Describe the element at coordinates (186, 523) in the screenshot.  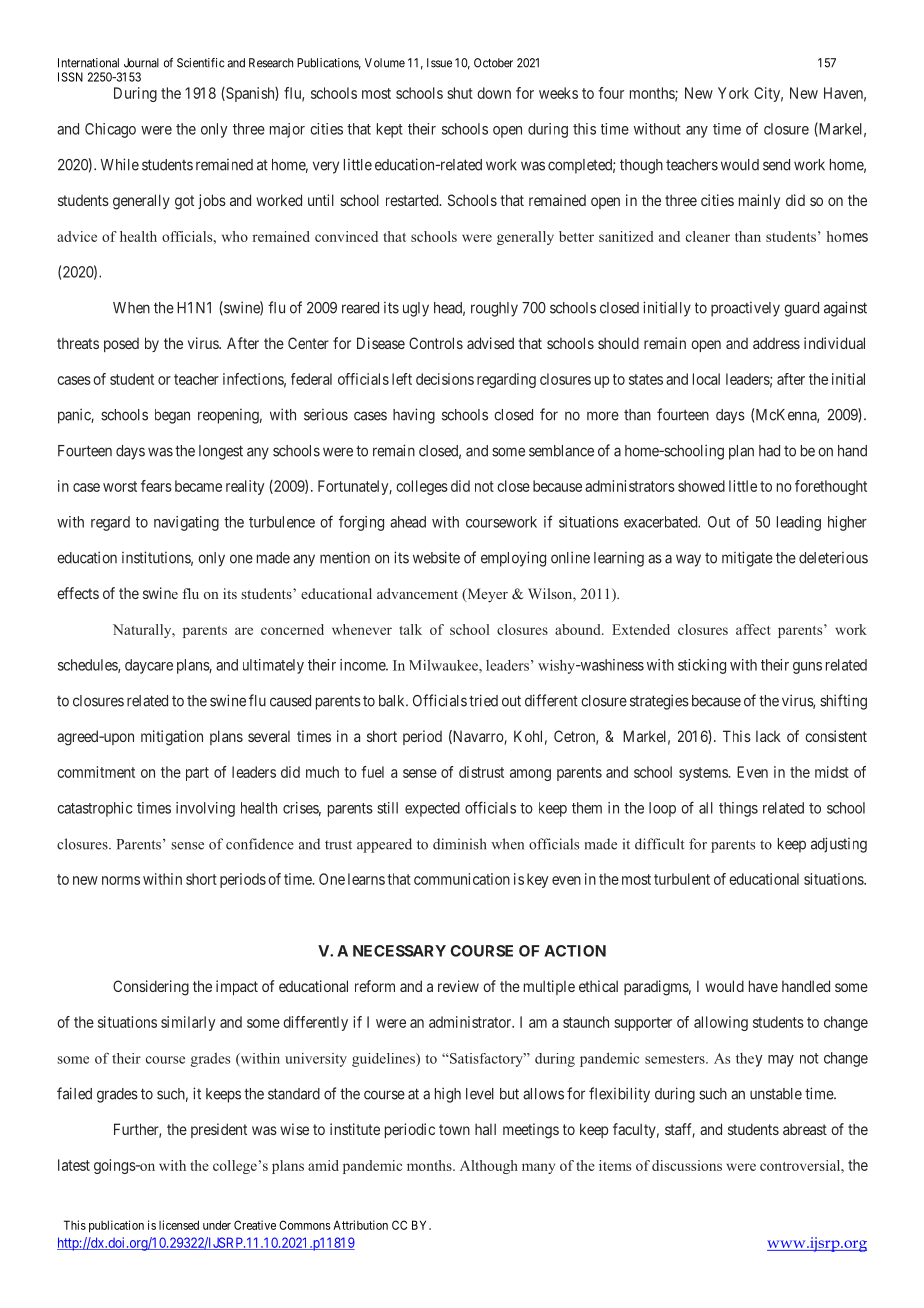
I see `navigating` at that location.
